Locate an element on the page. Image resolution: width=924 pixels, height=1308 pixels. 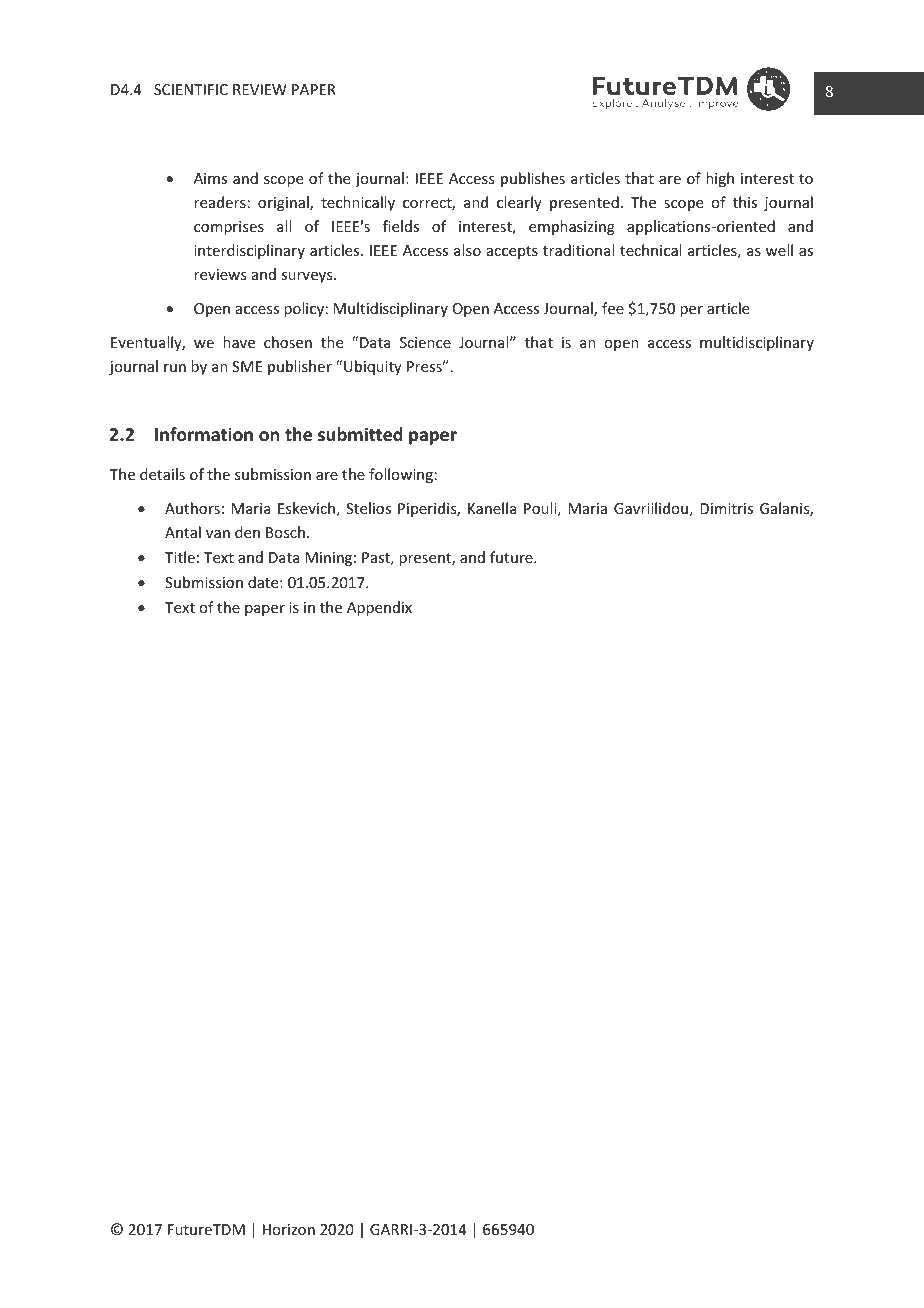
high is located at coordinates (720, 179).
